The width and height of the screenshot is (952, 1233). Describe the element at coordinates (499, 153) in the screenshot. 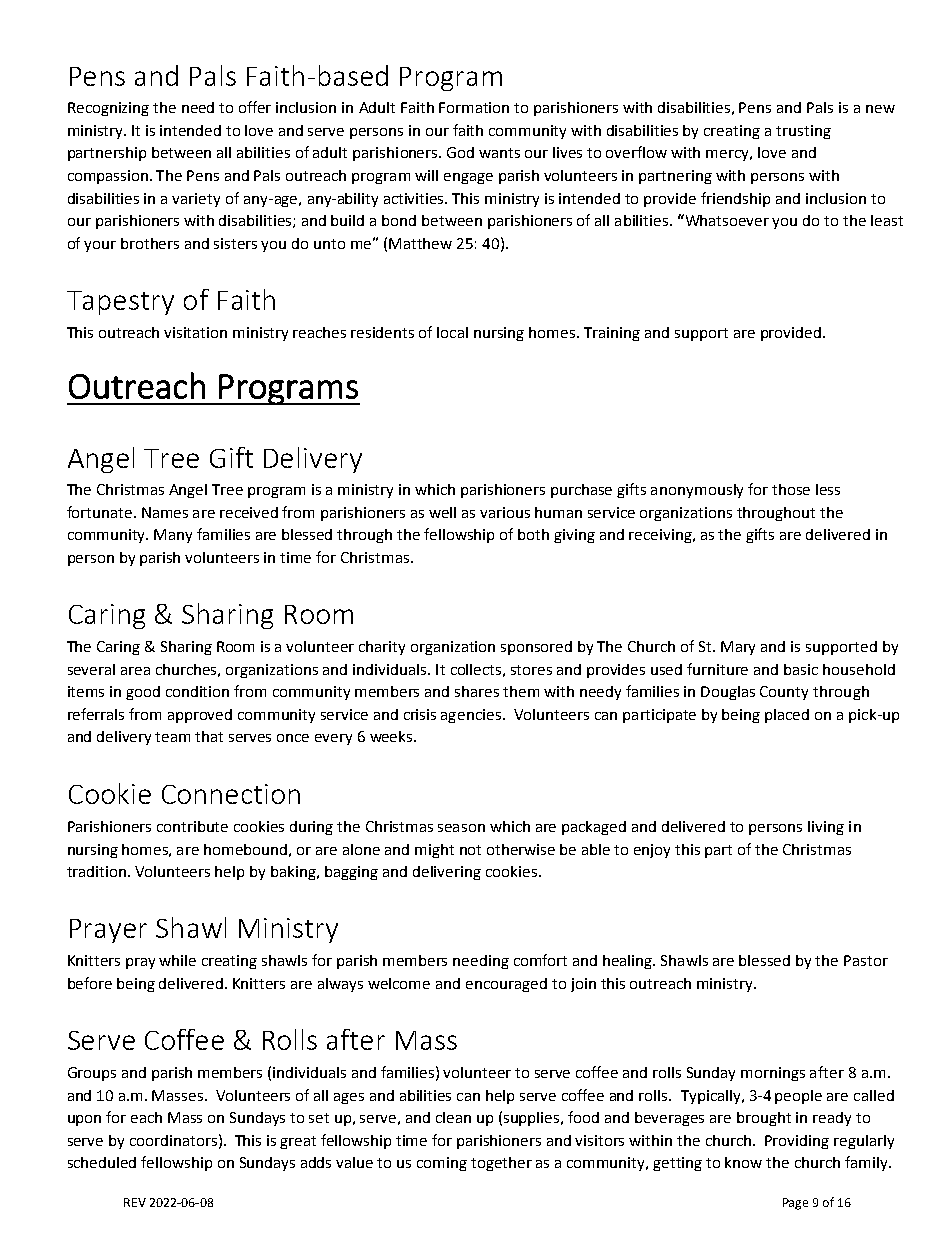

I see `wants` at that location.
